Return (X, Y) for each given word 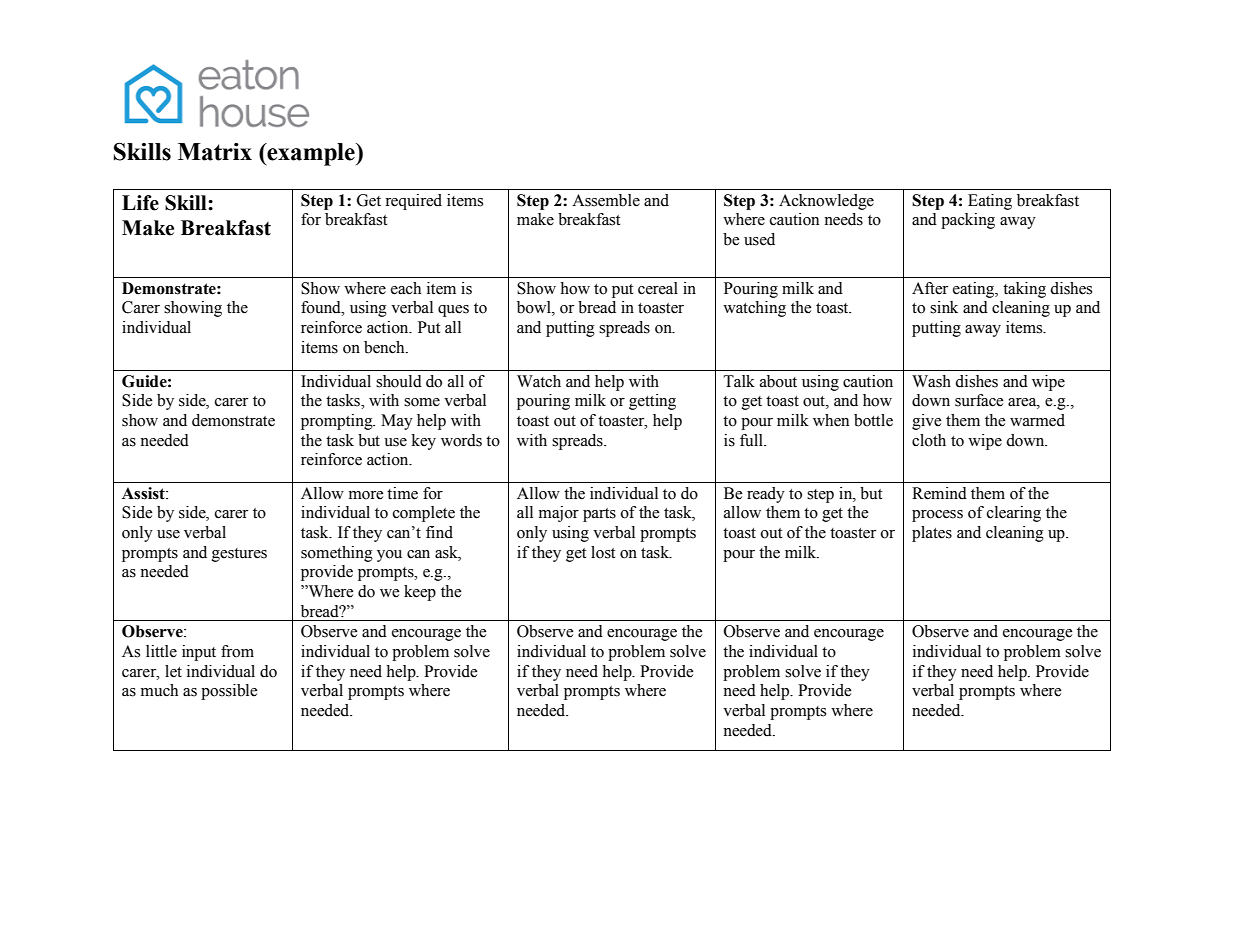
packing (968, 221)
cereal (658, 288)
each (406, 288)
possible (229, 692)
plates (932, 534)
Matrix (215, 152)
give (927, 422)
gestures (239, 555)
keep (420, 593)
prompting (338, 422)
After (930, 288)
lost (603, 552)
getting (652, 402)
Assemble (606, 200)
